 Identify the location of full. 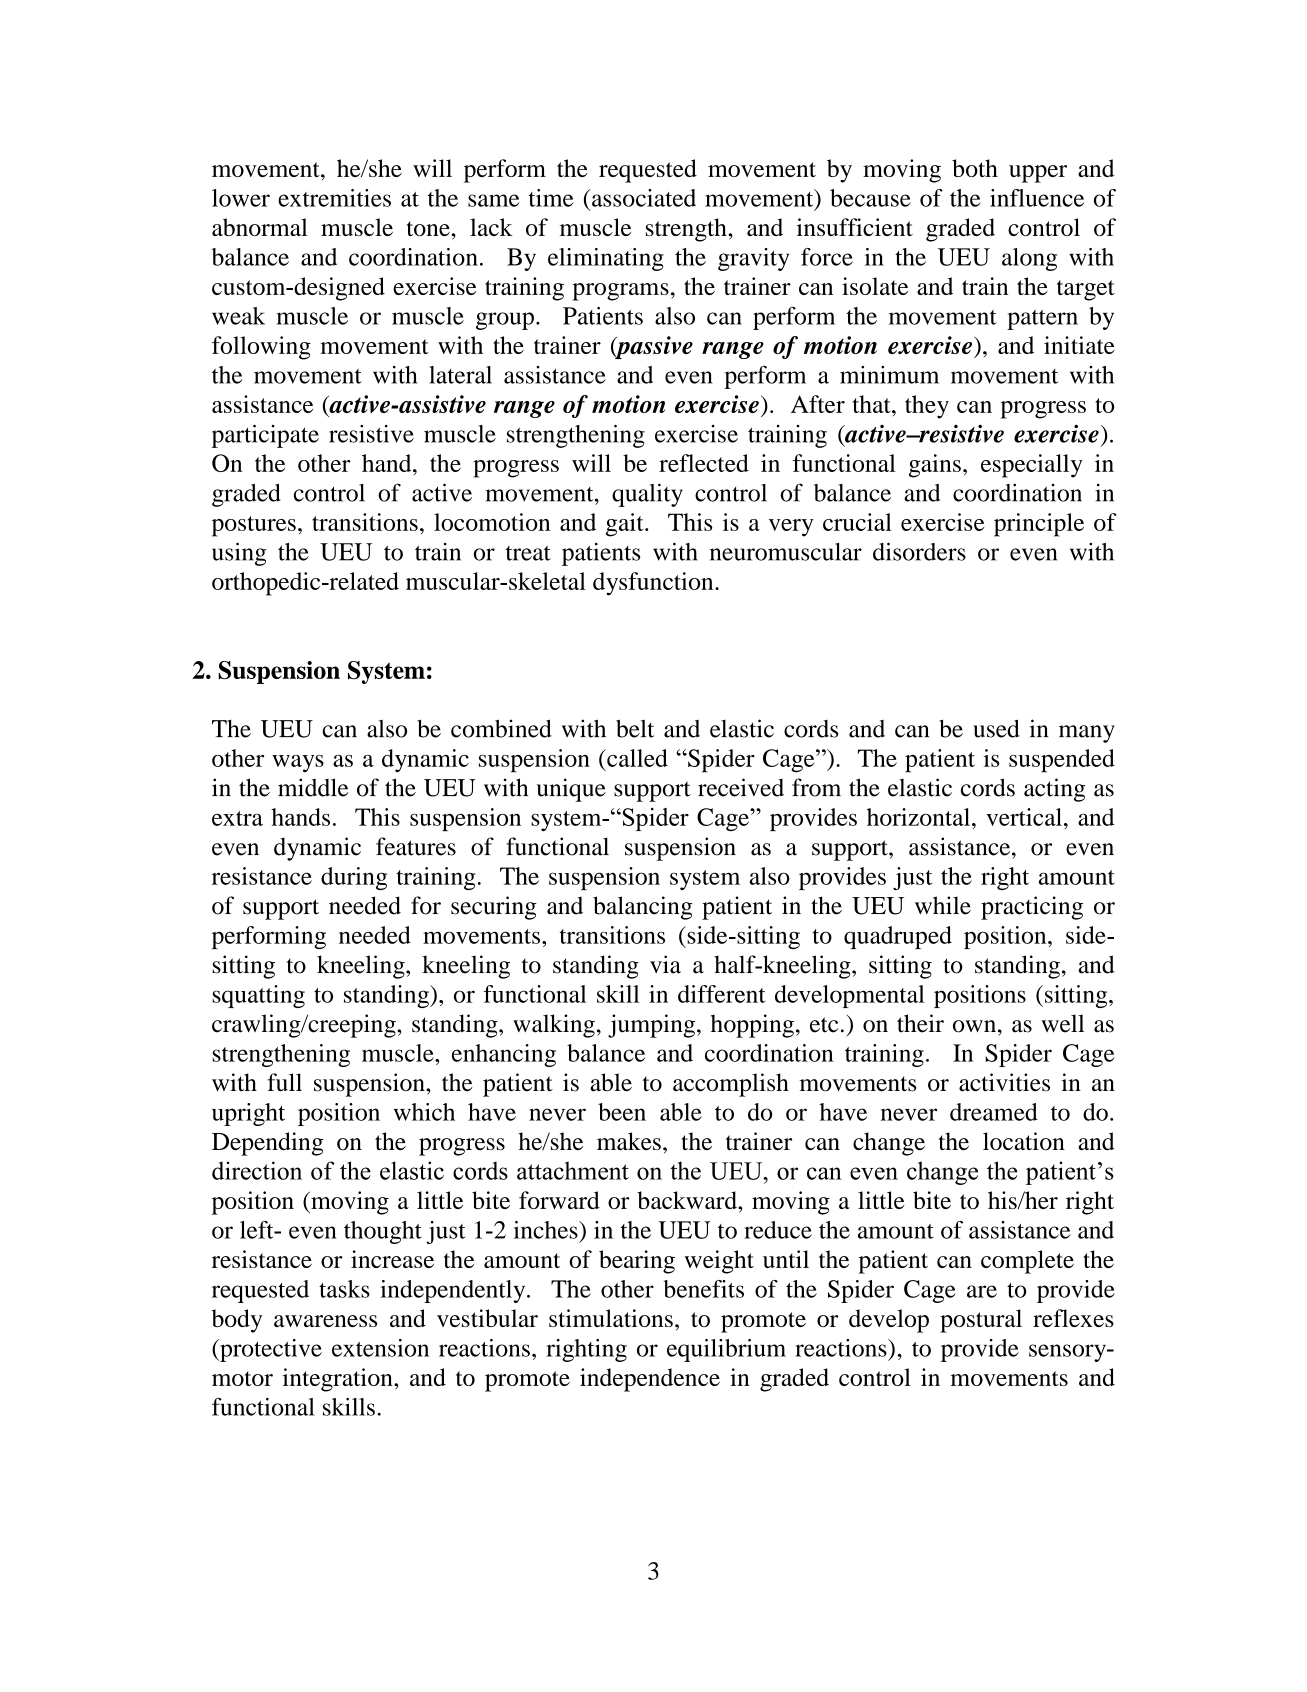
(284, 1082).
